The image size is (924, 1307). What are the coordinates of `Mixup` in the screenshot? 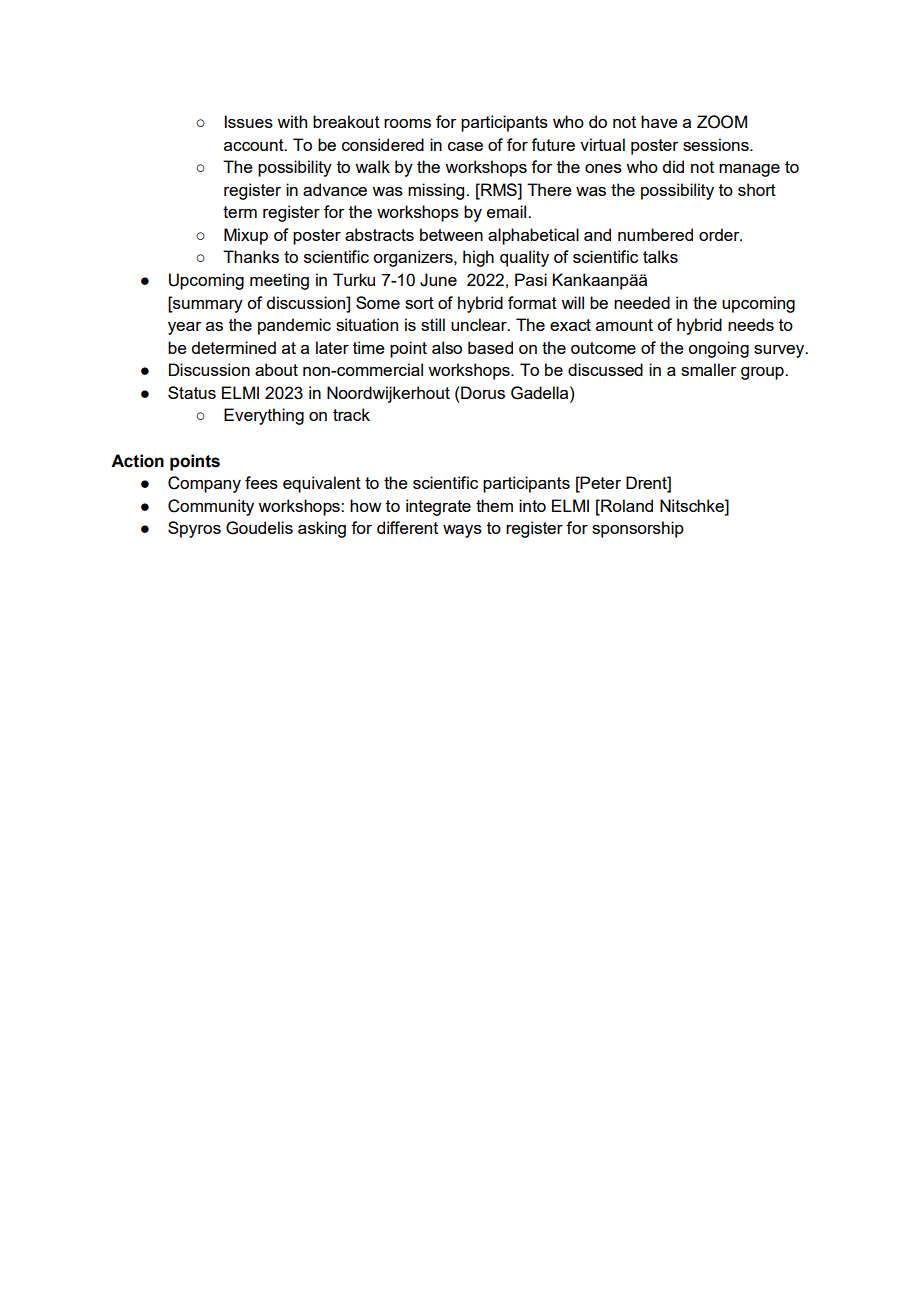 It's located at (246, 236).
